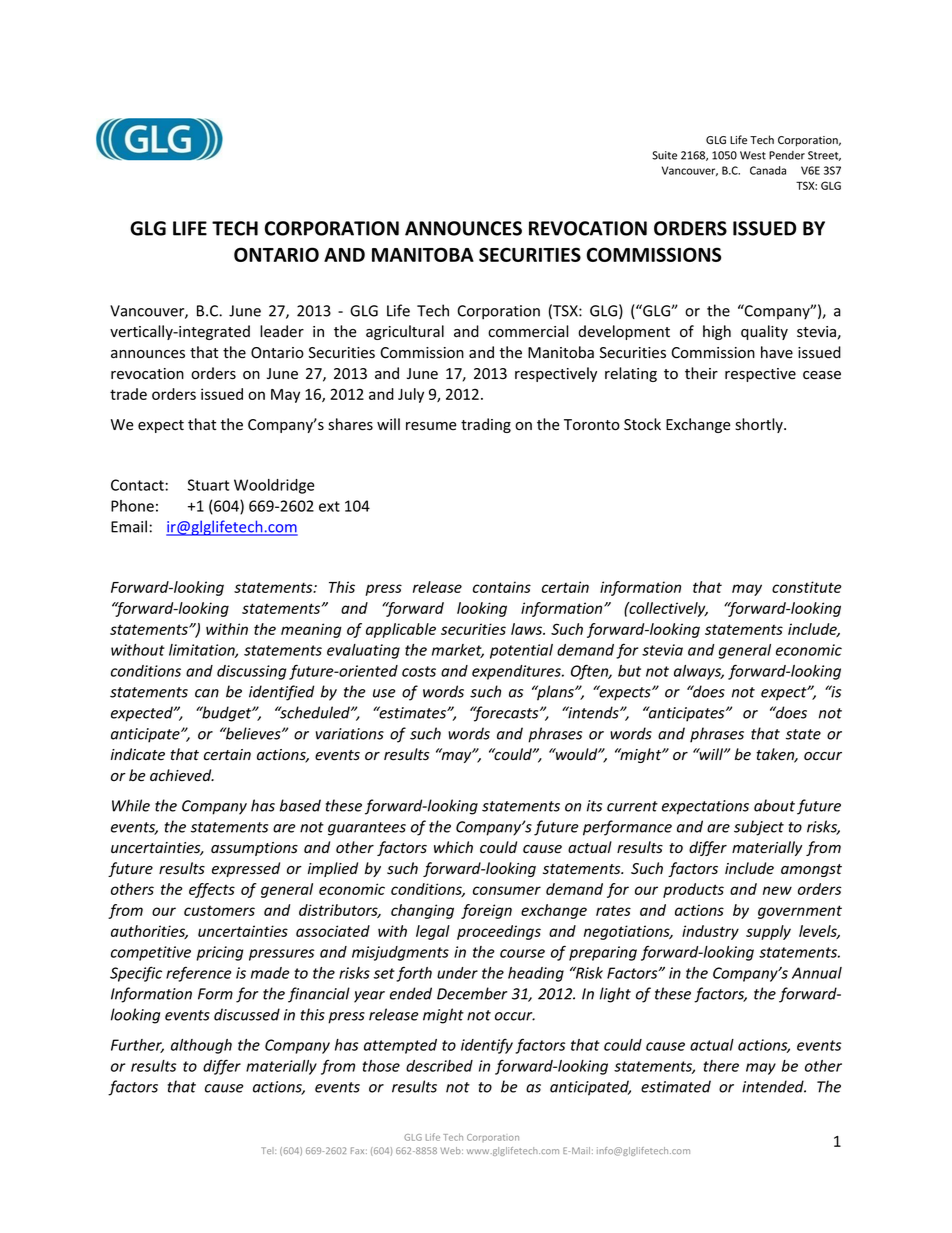 Image resolution: width=952 pixels, height=1233 pixels. I want to click on although, so click(201, 1046).
